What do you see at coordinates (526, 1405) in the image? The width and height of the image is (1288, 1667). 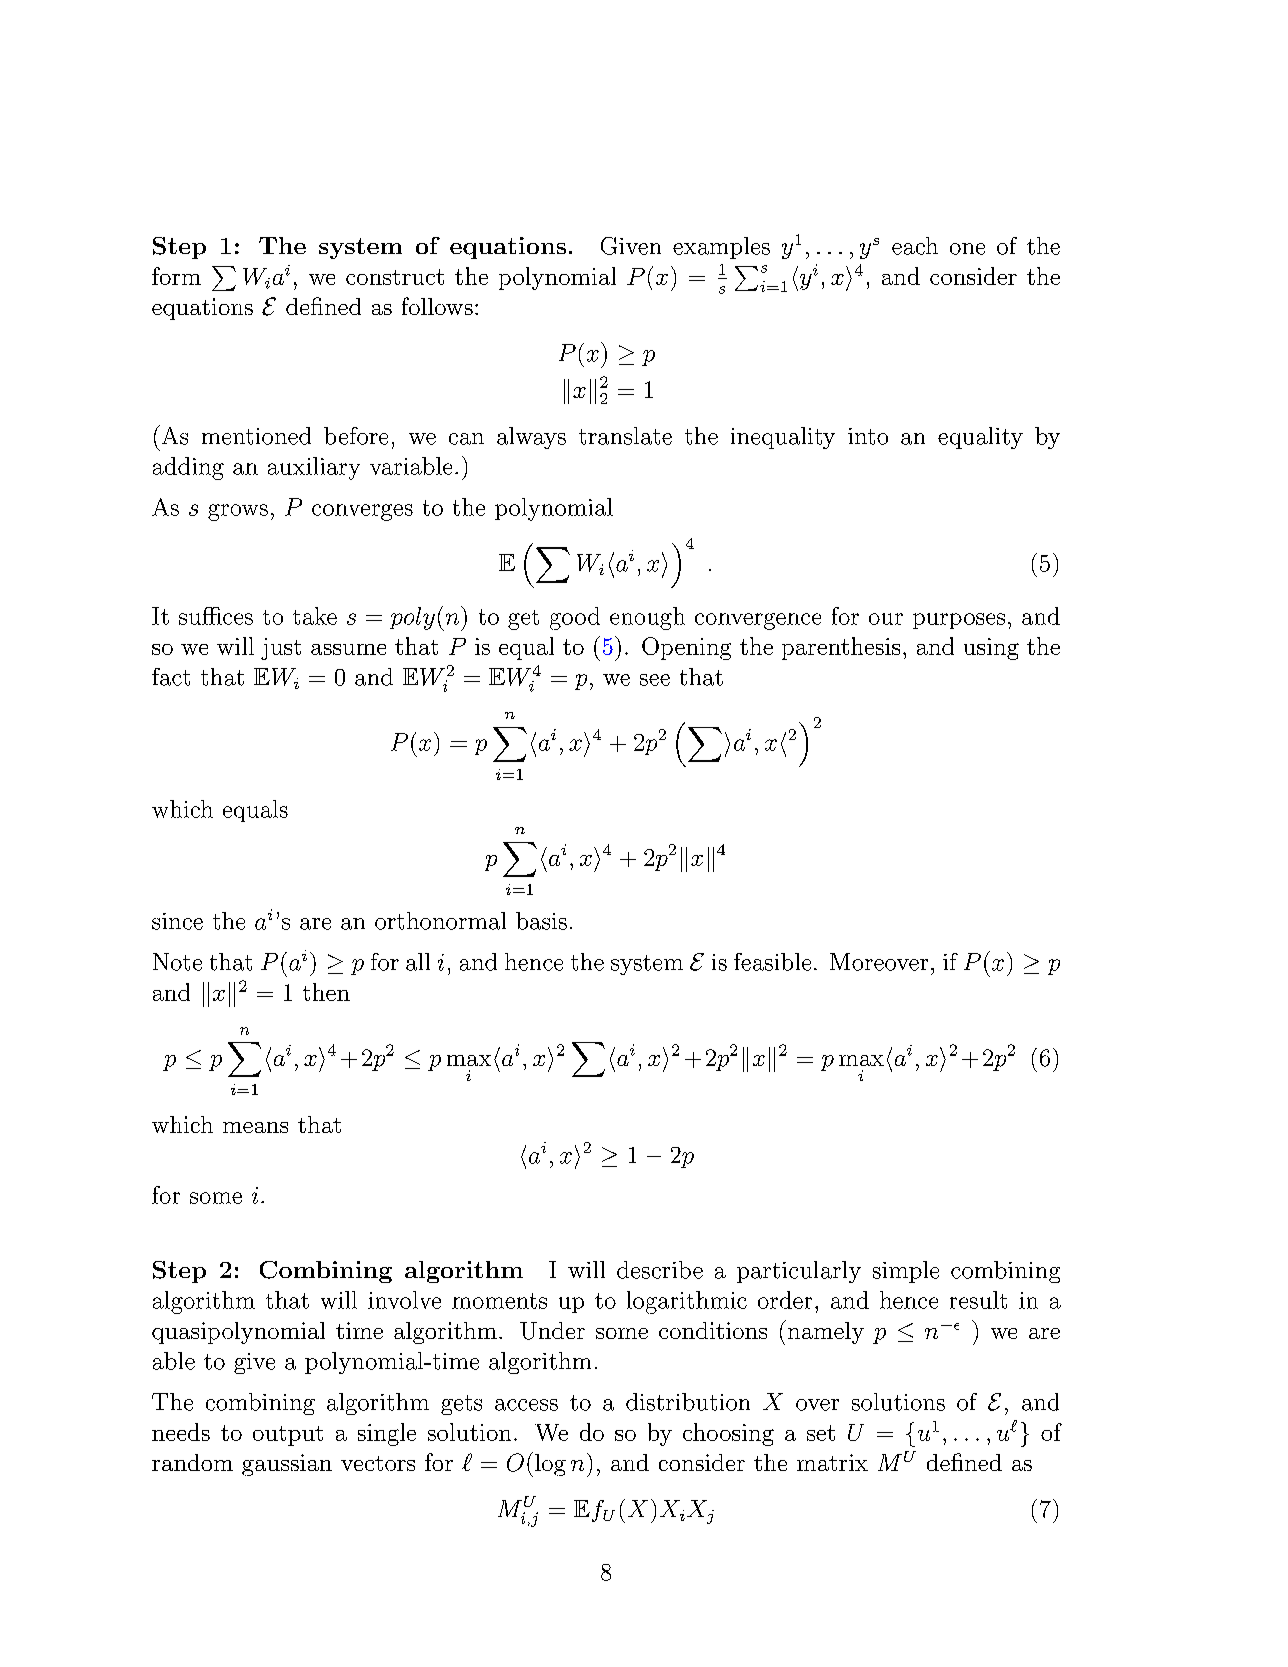 I see `access` at bounding box center [526, 1405].
